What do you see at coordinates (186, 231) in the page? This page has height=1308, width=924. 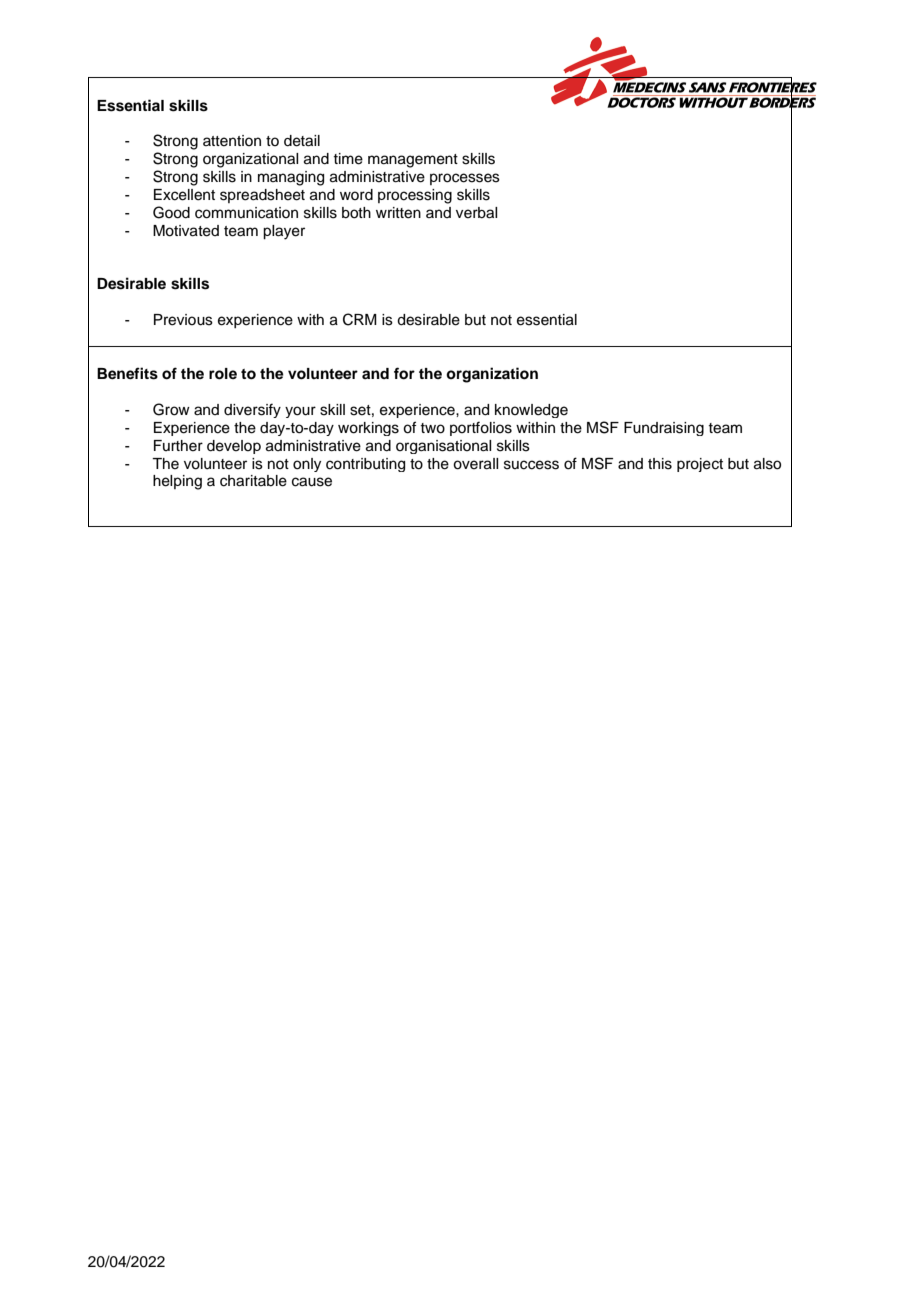 I see `Motivated` at bounding box center [186, 231].
